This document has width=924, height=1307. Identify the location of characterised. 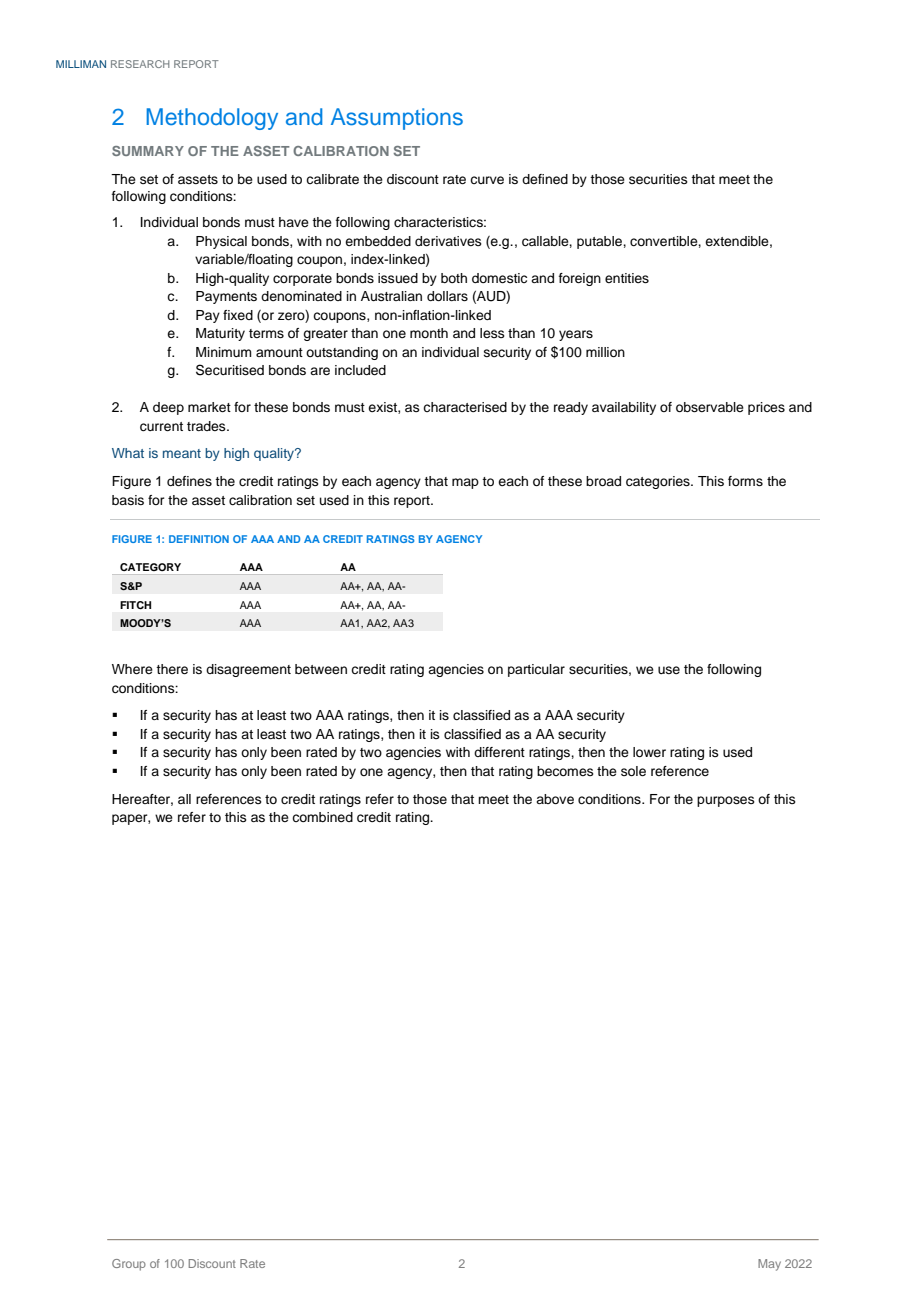
(465, 407).
